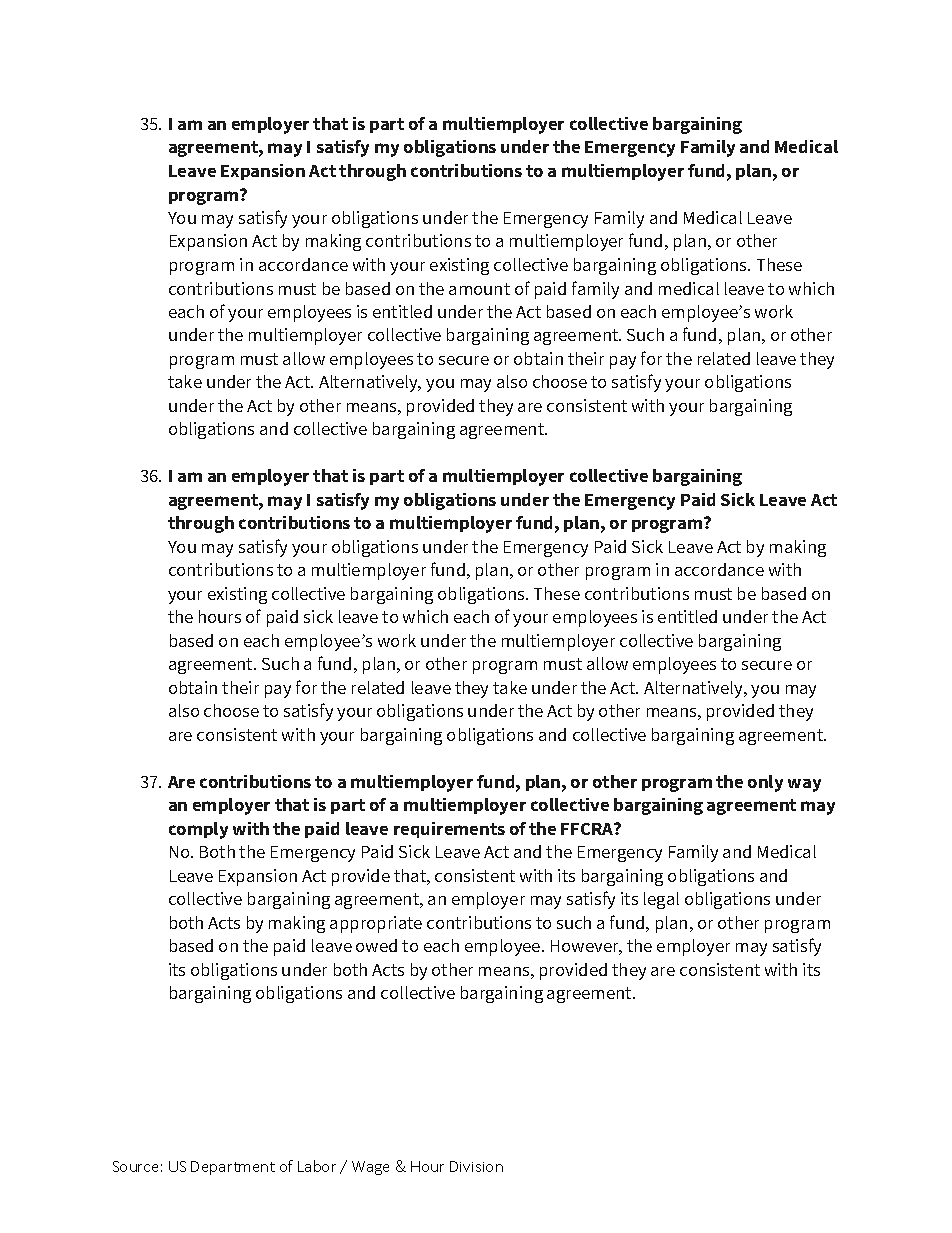 This screenshot has height=1233, width=952. What do you see at coordinates (661, 900) in the screenshot?
I see `legal` at bounding box center [661, 900].
